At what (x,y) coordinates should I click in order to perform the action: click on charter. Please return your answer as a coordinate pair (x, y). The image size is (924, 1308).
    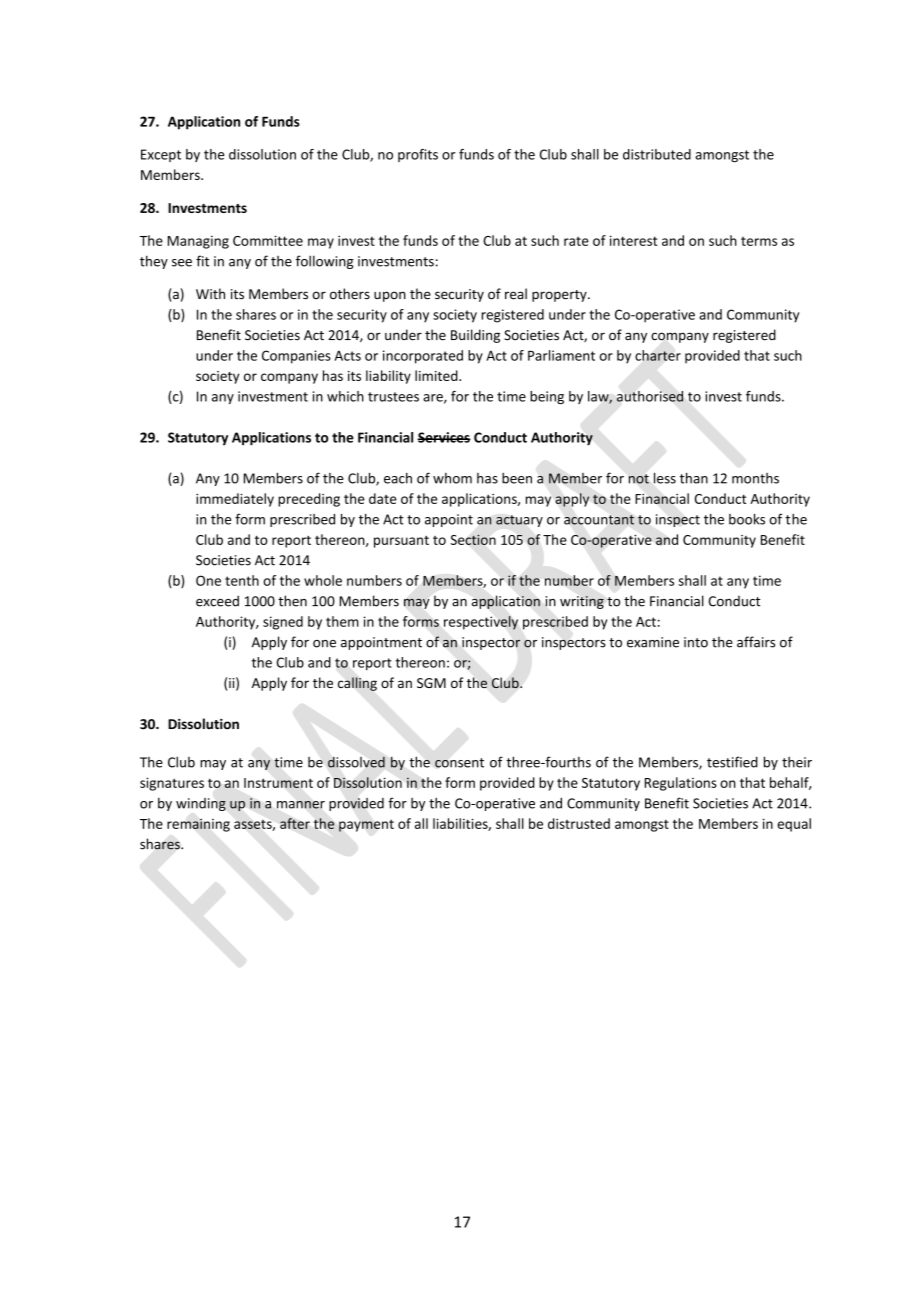
    Looking at the image, I should click on (658, 355).
